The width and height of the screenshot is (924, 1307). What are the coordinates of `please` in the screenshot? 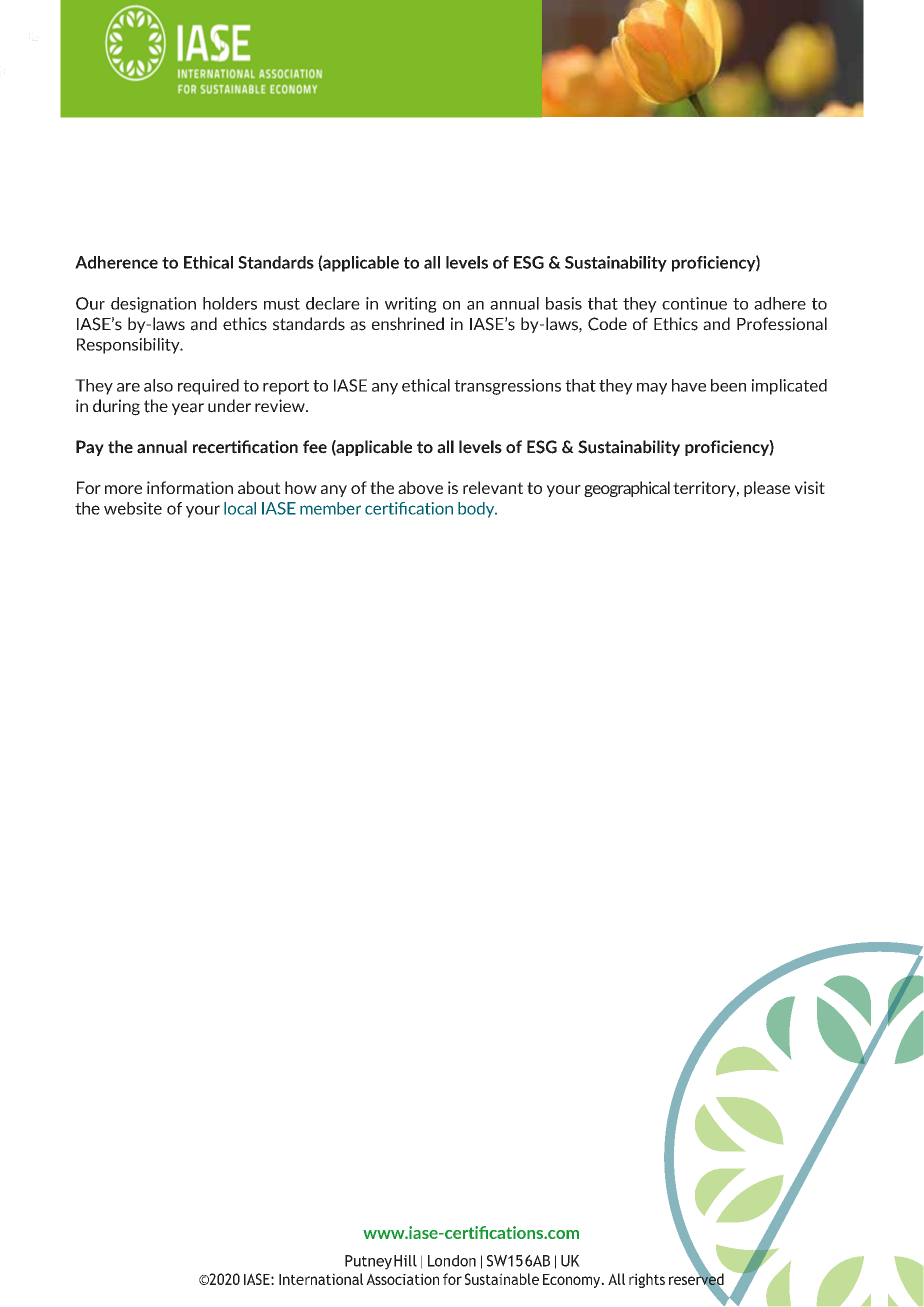 It's located at (767, 489).
